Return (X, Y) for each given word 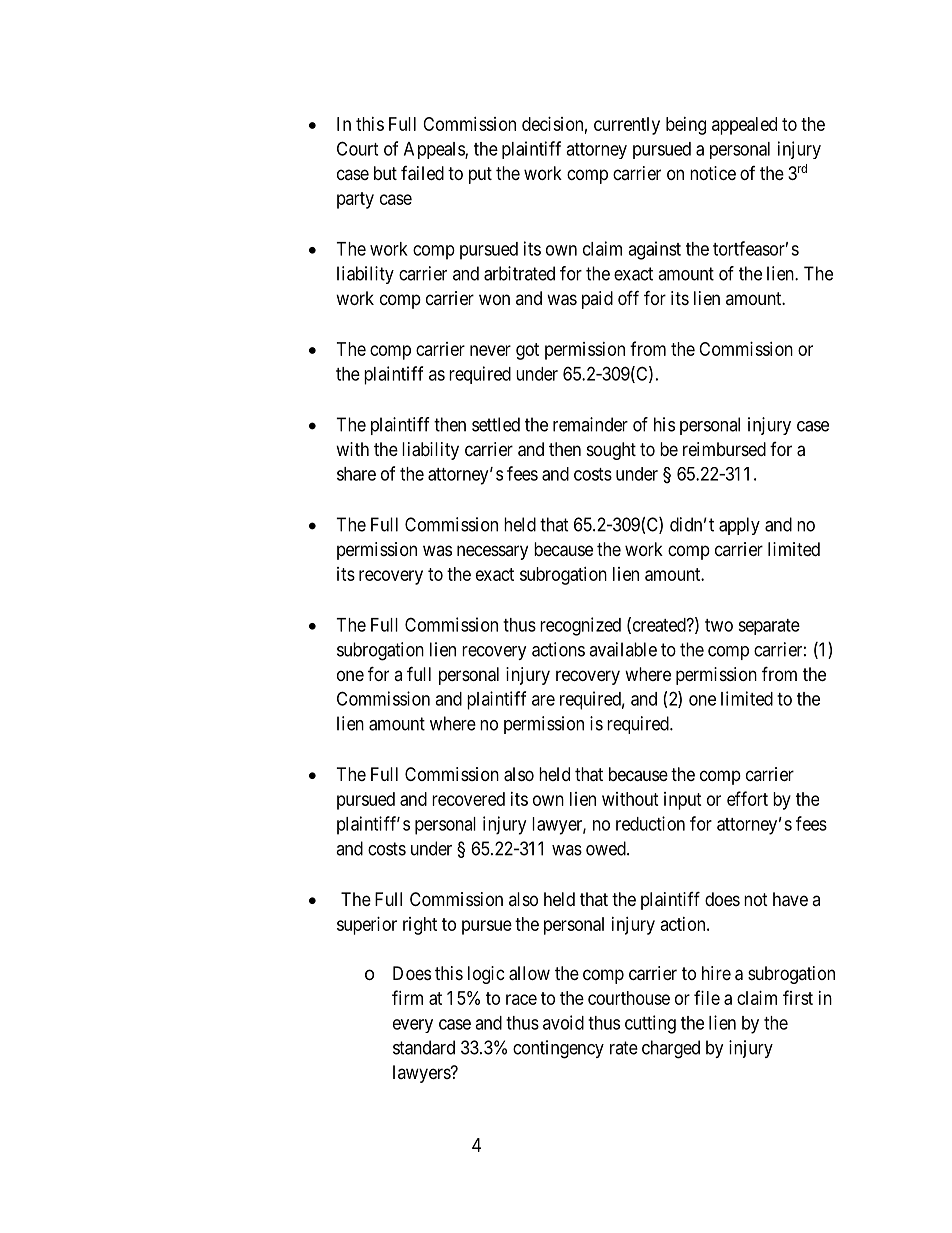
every (413, 1026)
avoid (563, 1022)
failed (422, 173)
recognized (580, 626)
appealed (744, 126)
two (719, 625)
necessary (492, 552)
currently (627, 126)
